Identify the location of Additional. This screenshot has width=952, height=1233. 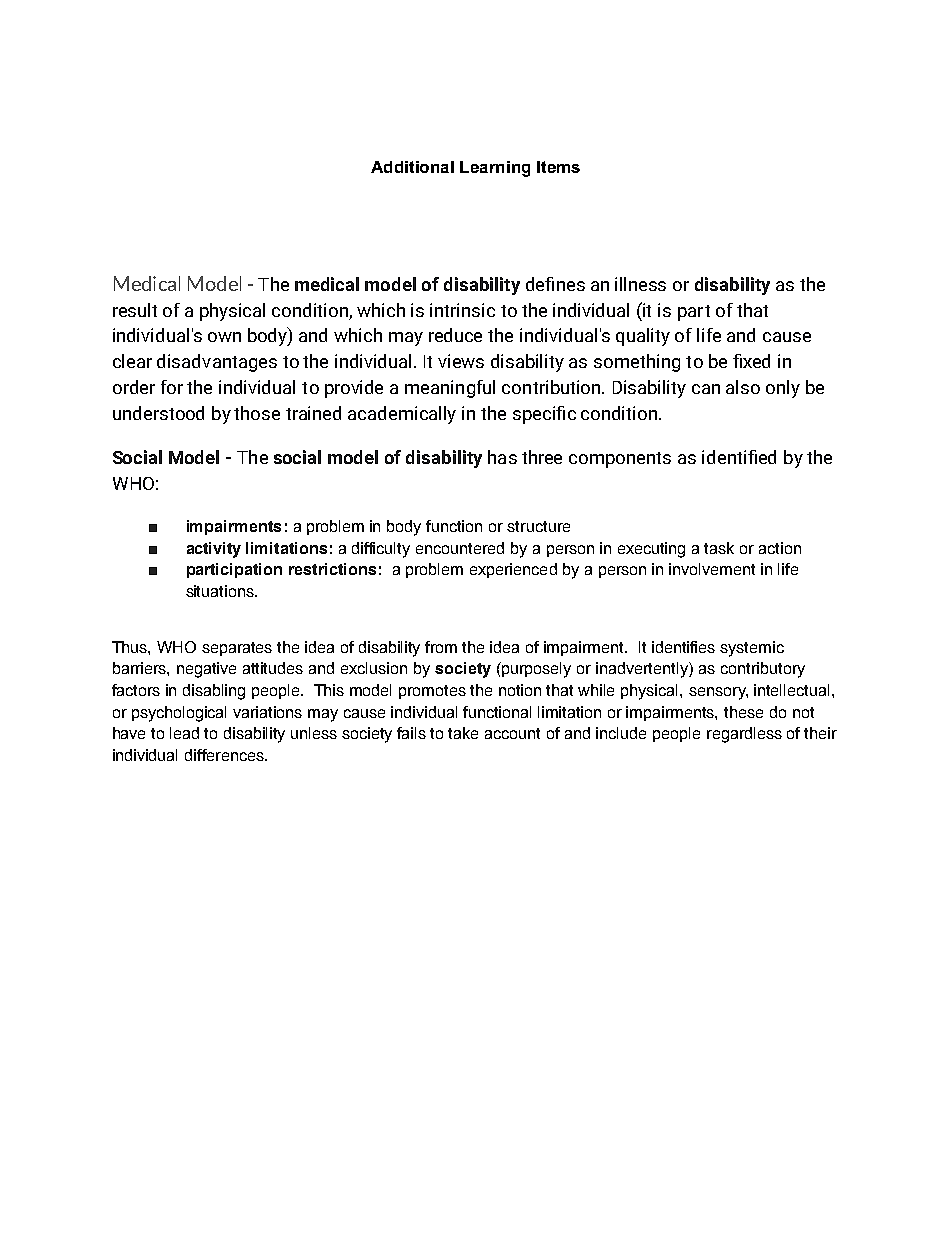
(412, 167).
